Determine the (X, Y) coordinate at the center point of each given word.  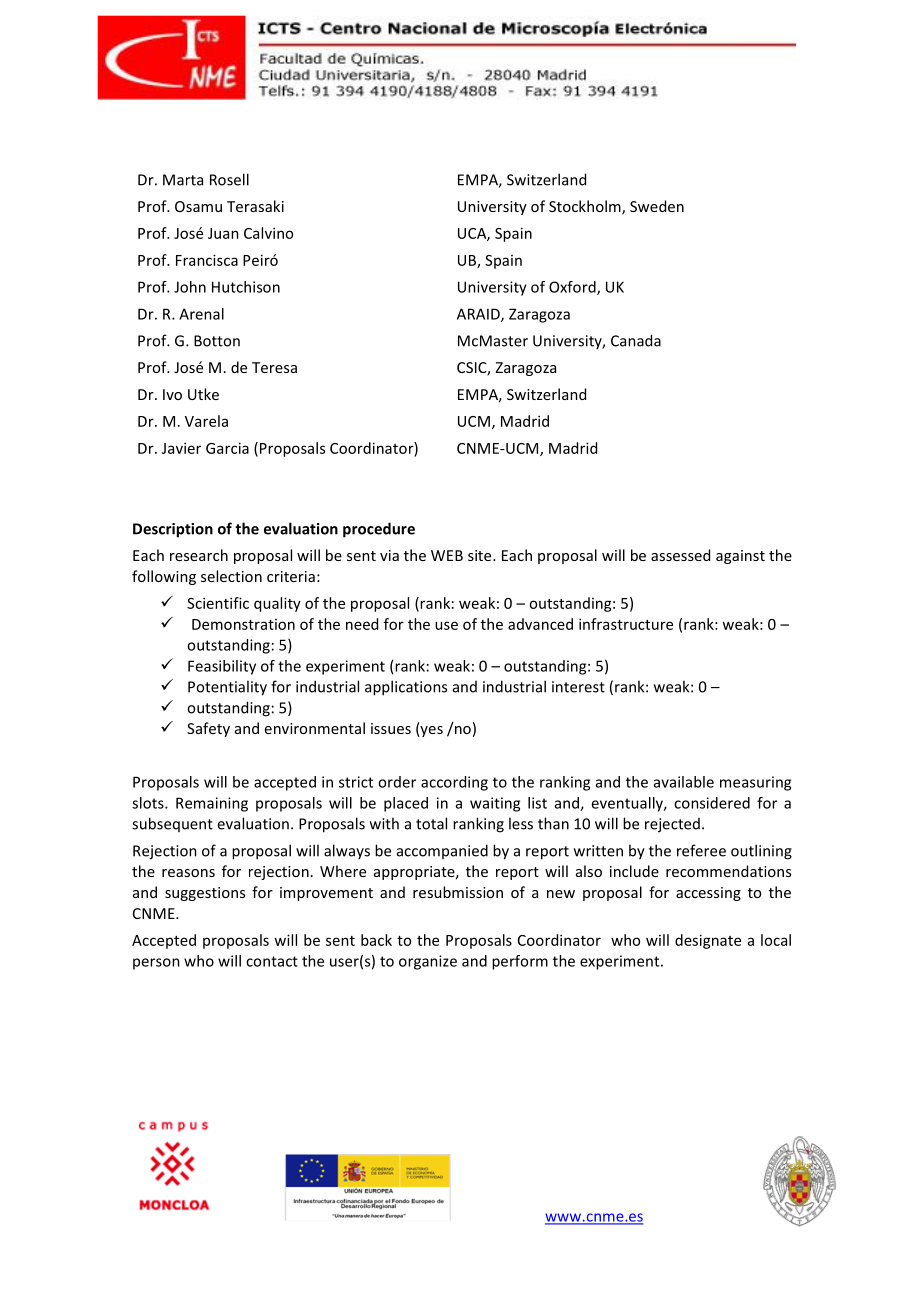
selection (231, 576)
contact (272, 961)
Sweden (657, 206)
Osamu (198, 206)
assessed (680, 555)
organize (428, 962)
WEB (447, 555)
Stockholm (586, 207)
